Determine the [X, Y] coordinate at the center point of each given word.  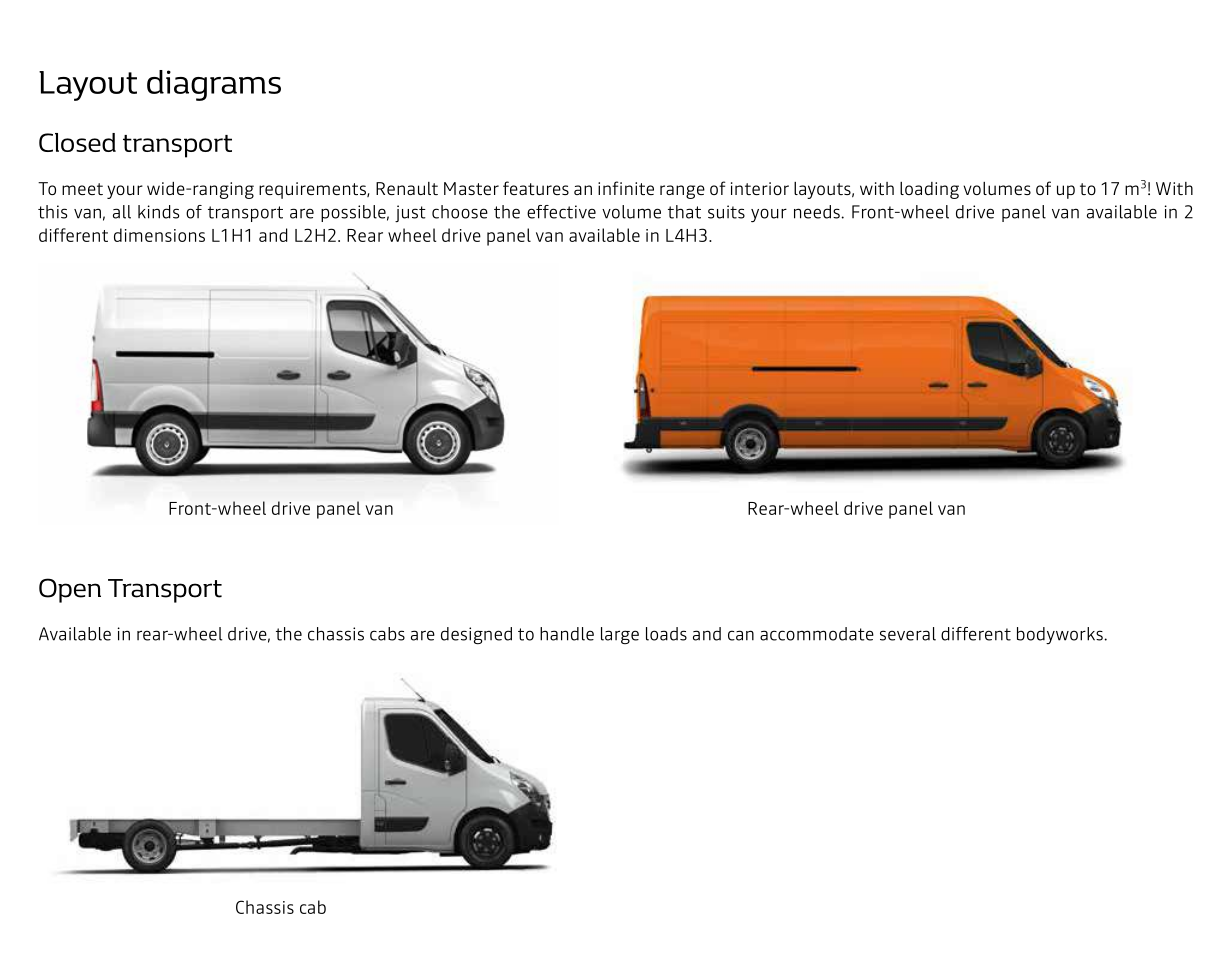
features [536, 188]
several [908, 634]
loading [929, 190]
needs [818, 212]
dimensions [159, 235]
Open [70, 590]
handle [567, 634]
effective [561, 212]
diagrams [214, 85]
